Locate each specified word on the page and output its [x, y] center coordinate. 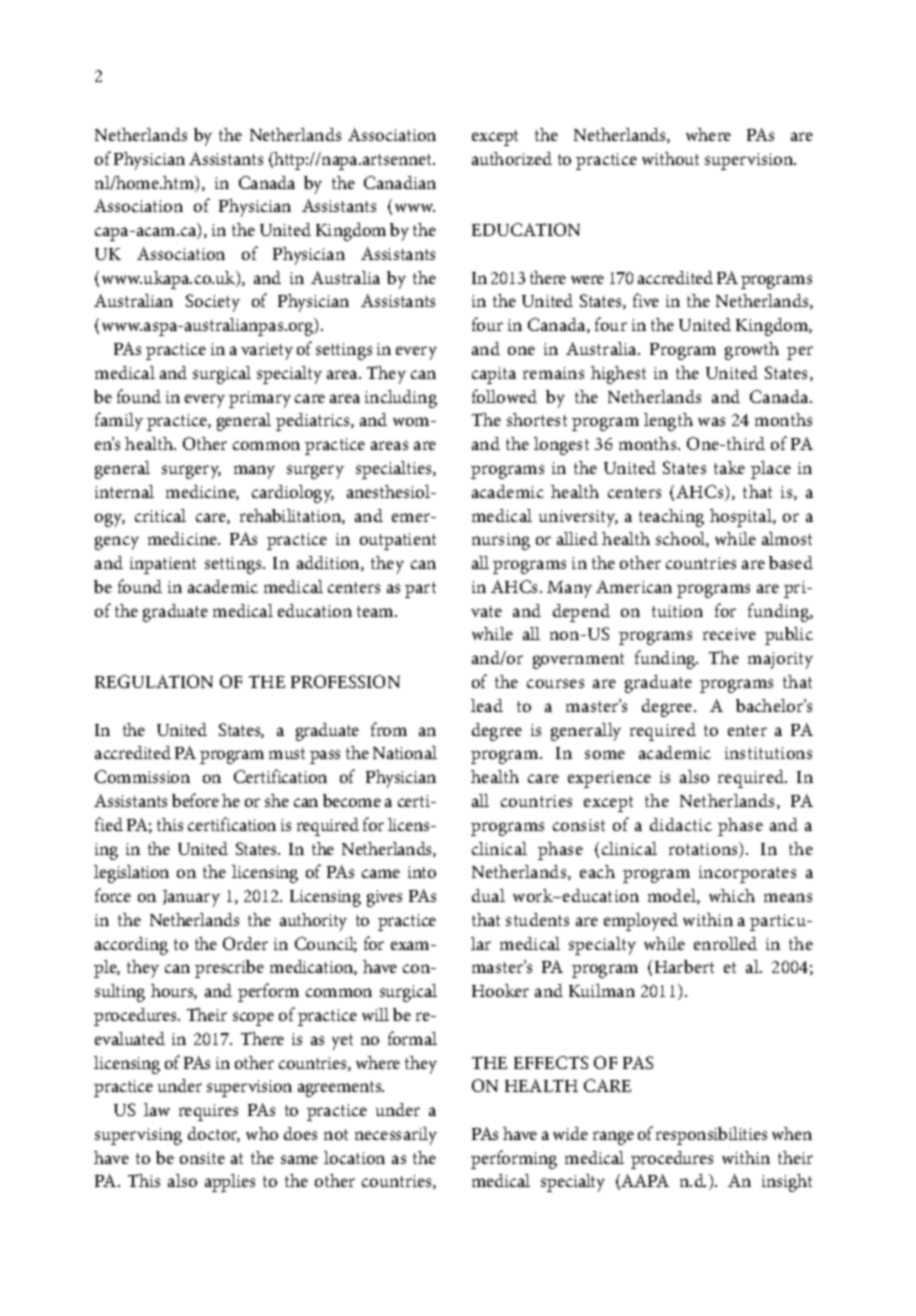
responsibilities [711, 1136]
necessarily [396, 1136]
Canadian [400, 182]
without [670, 158]
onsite [202, 1158]
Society [213, 303]
